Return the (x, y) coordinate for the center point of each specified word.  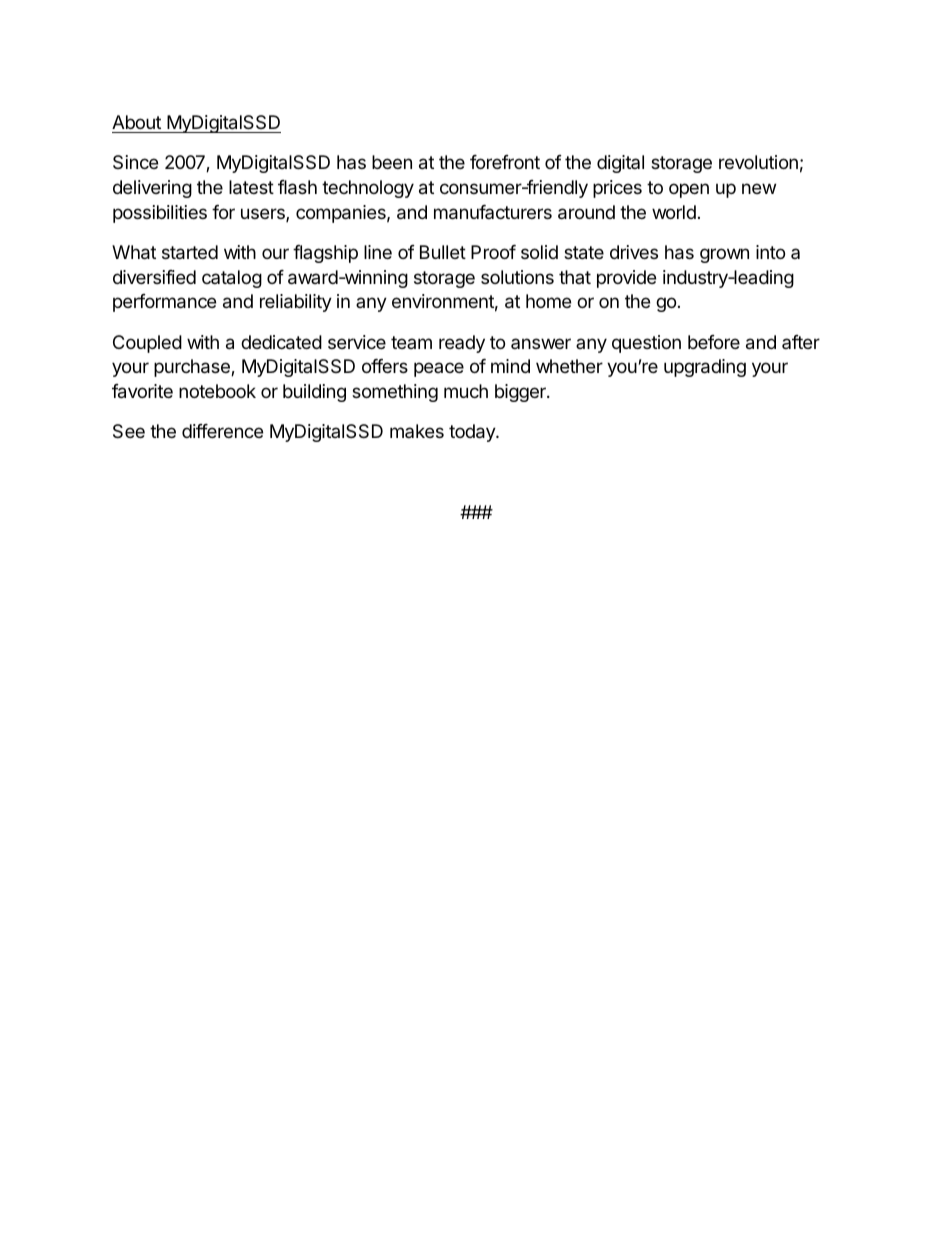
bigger (521, 393)
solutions (517, 277)
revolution (758, 162)
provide (626, 279)
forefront (505, 162)
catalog (232, 279)
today (473, 433)
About (136, 122)
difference (222, 431)
